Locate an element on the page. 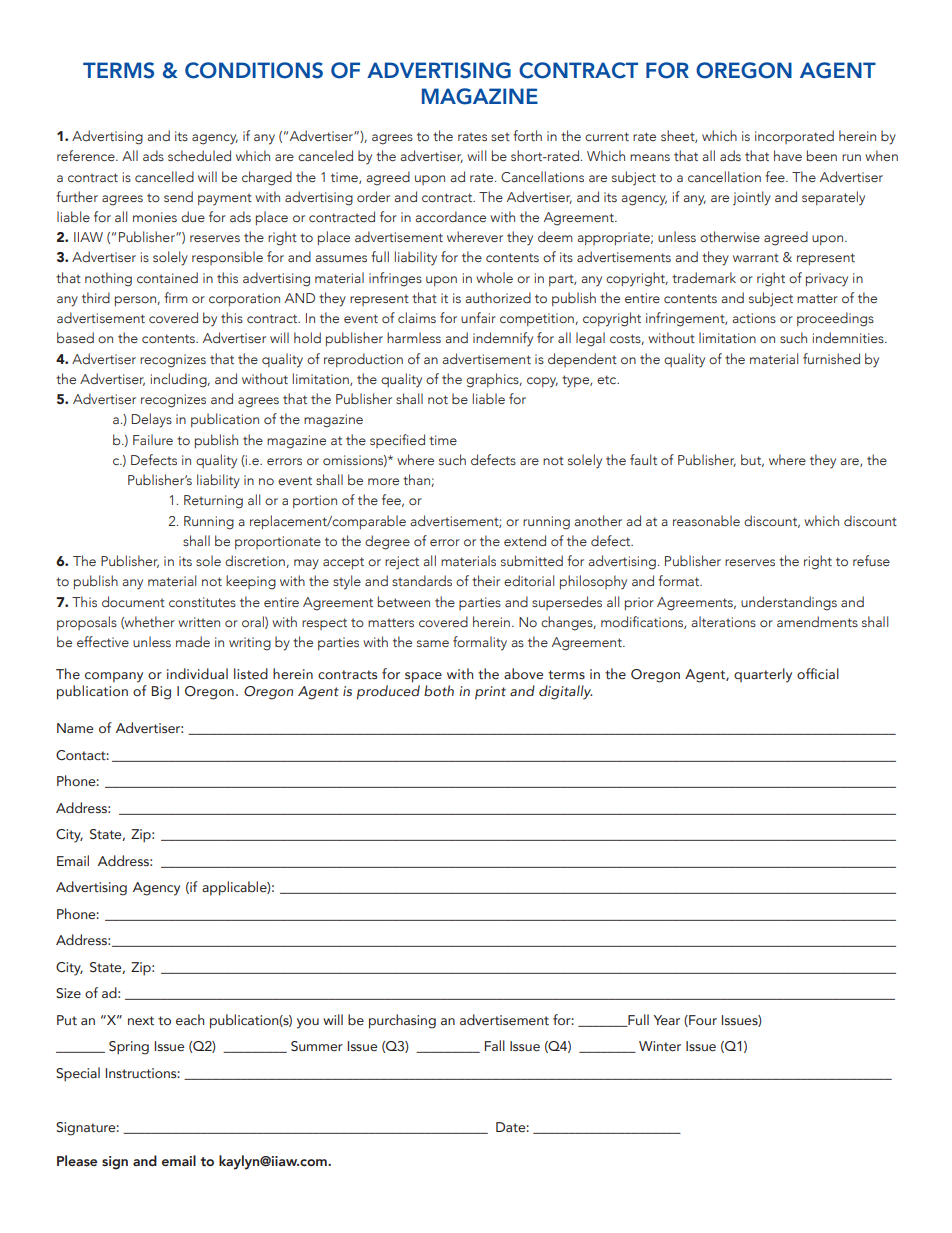 The height and width of the image is (1233, 952). Please is located at coordinates (77, 1161).
